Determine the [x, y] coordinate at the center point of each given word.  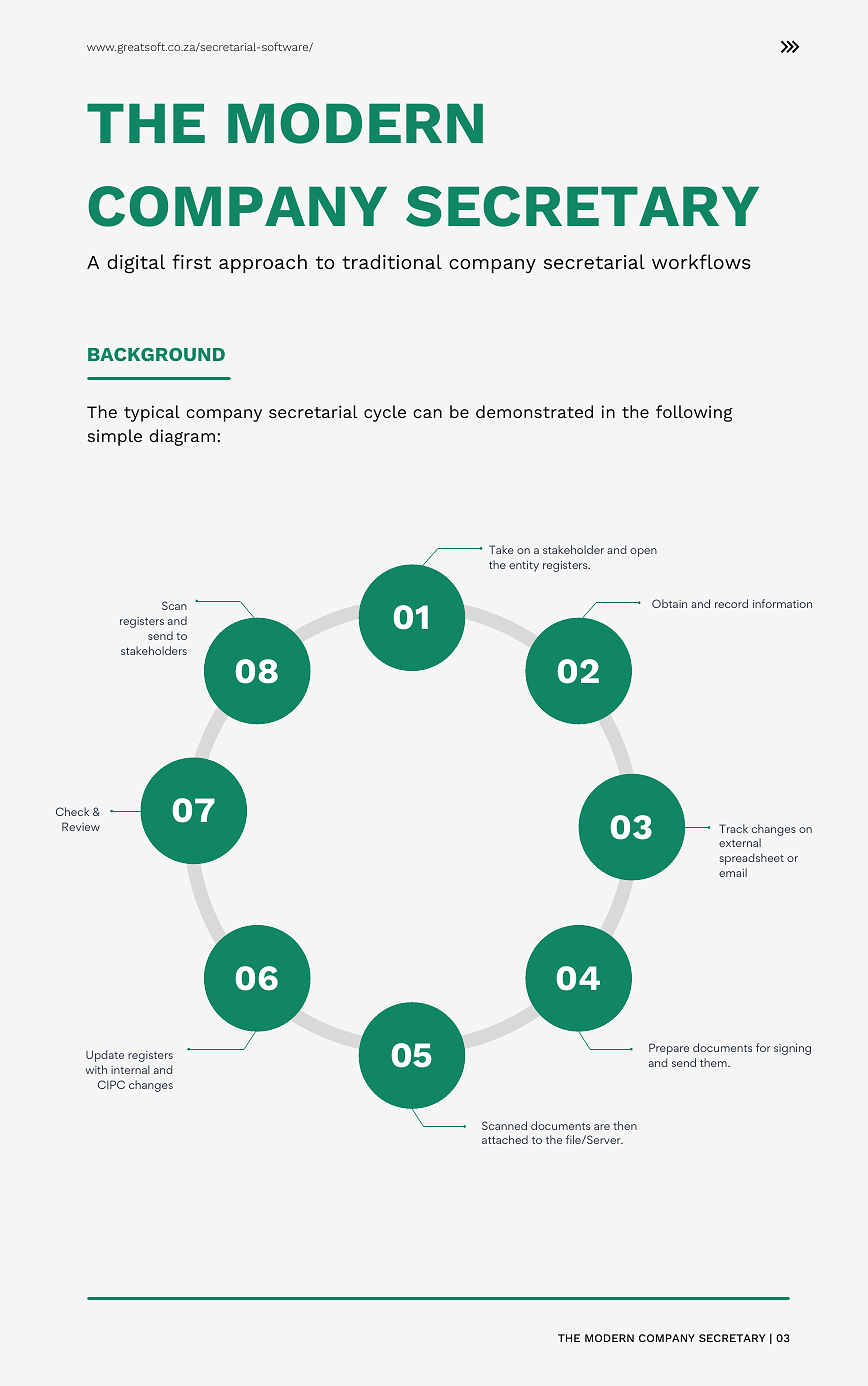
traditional [392, 261]
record [731, 603]
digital [136, 264]
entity [524, 566]
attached [505, 1139]
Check [72, 811]
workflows [701, 261]
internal [130, 1069]
